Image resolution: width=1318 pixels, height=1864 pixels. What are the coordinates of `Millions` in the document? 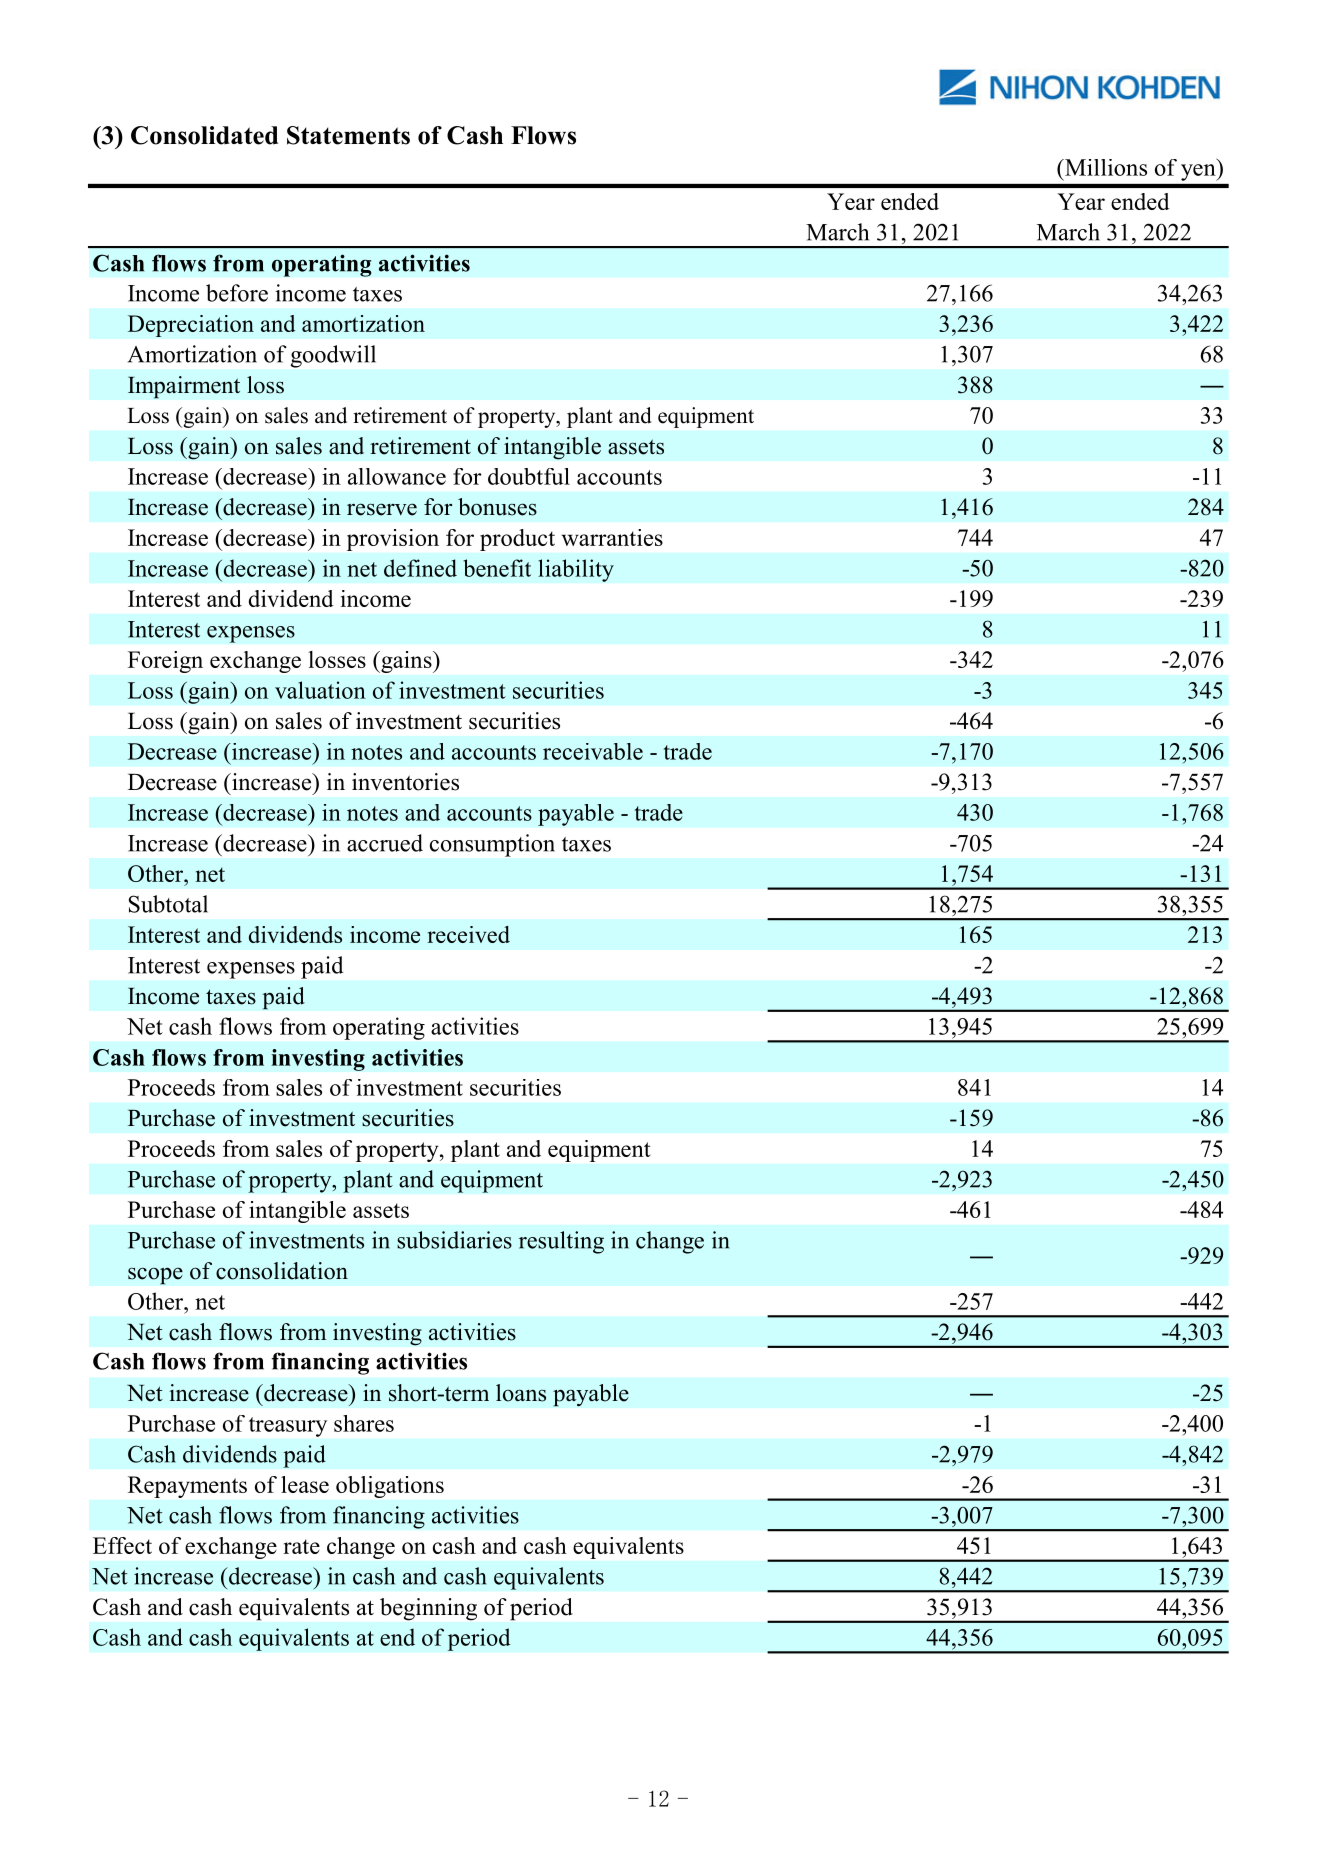 It's located at (1105, 167).
